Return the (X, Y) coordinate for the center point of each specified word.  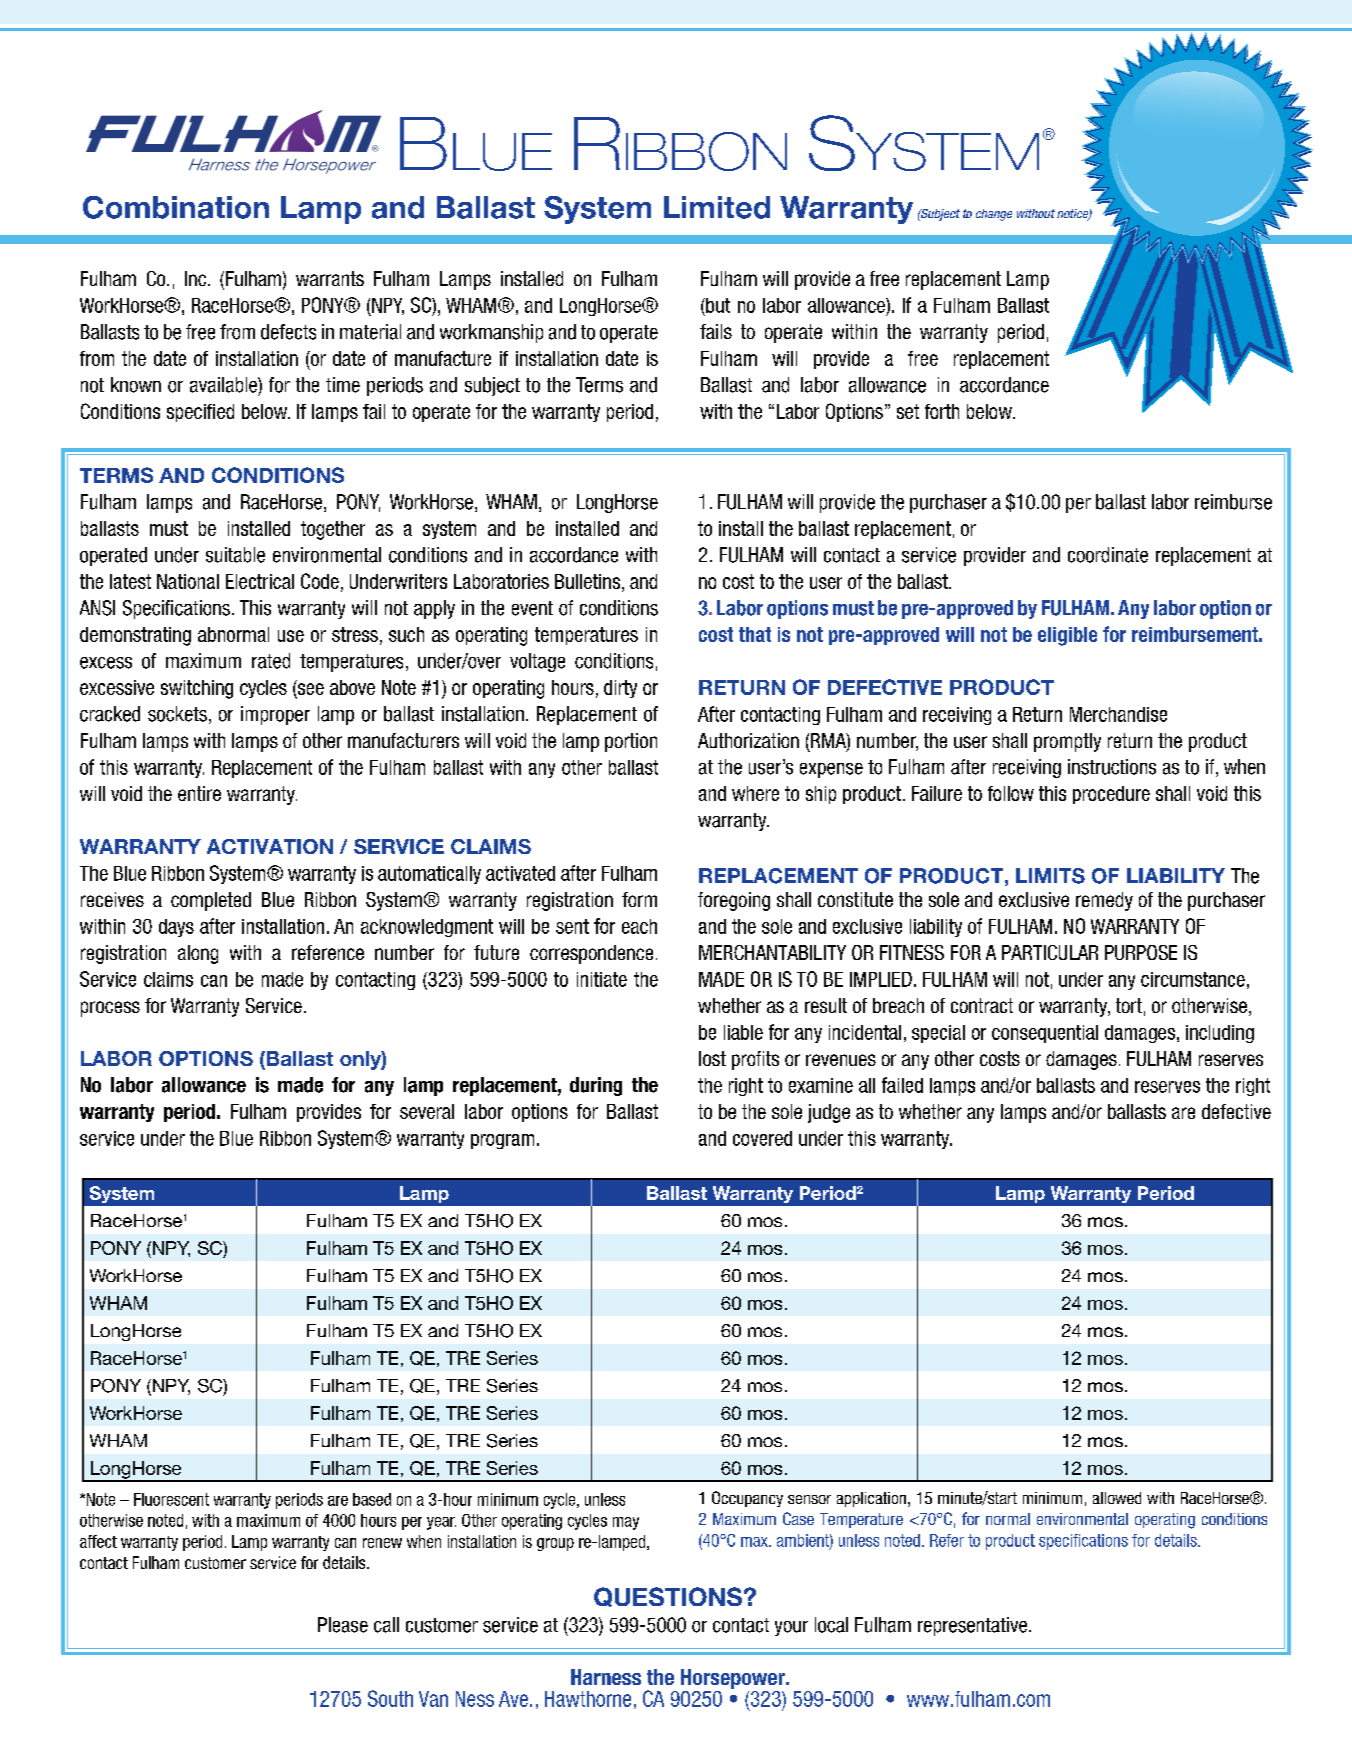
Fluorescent (171, 1499)
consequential (1045, 1034)
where (755, 793)
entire (199, 793)
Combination (176, 207)
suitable (235, 555)
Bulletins (587, 581)
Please (343, 1625)
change (994, 215)
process (110, 1009)
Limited (717, 207)
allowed (1117, 1498)
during (596, 1086)
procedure (1111, 795)
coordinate (1108, 555)
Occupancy (747, 1499)
